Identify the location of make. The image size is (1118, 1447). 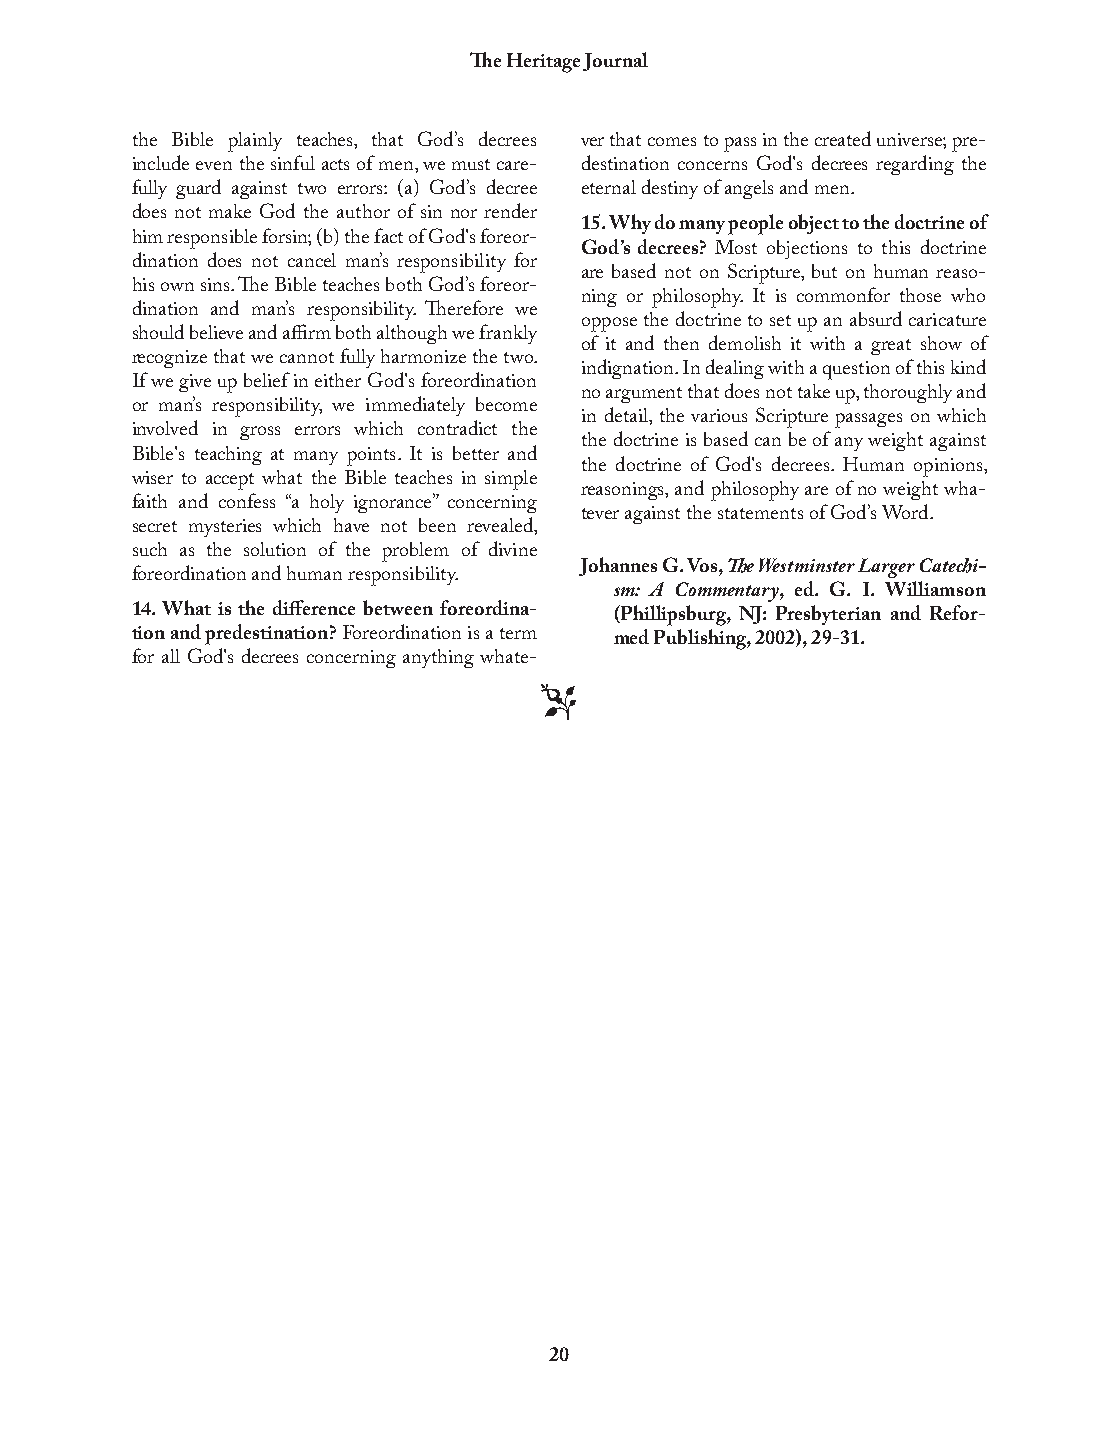
(230, 211).
